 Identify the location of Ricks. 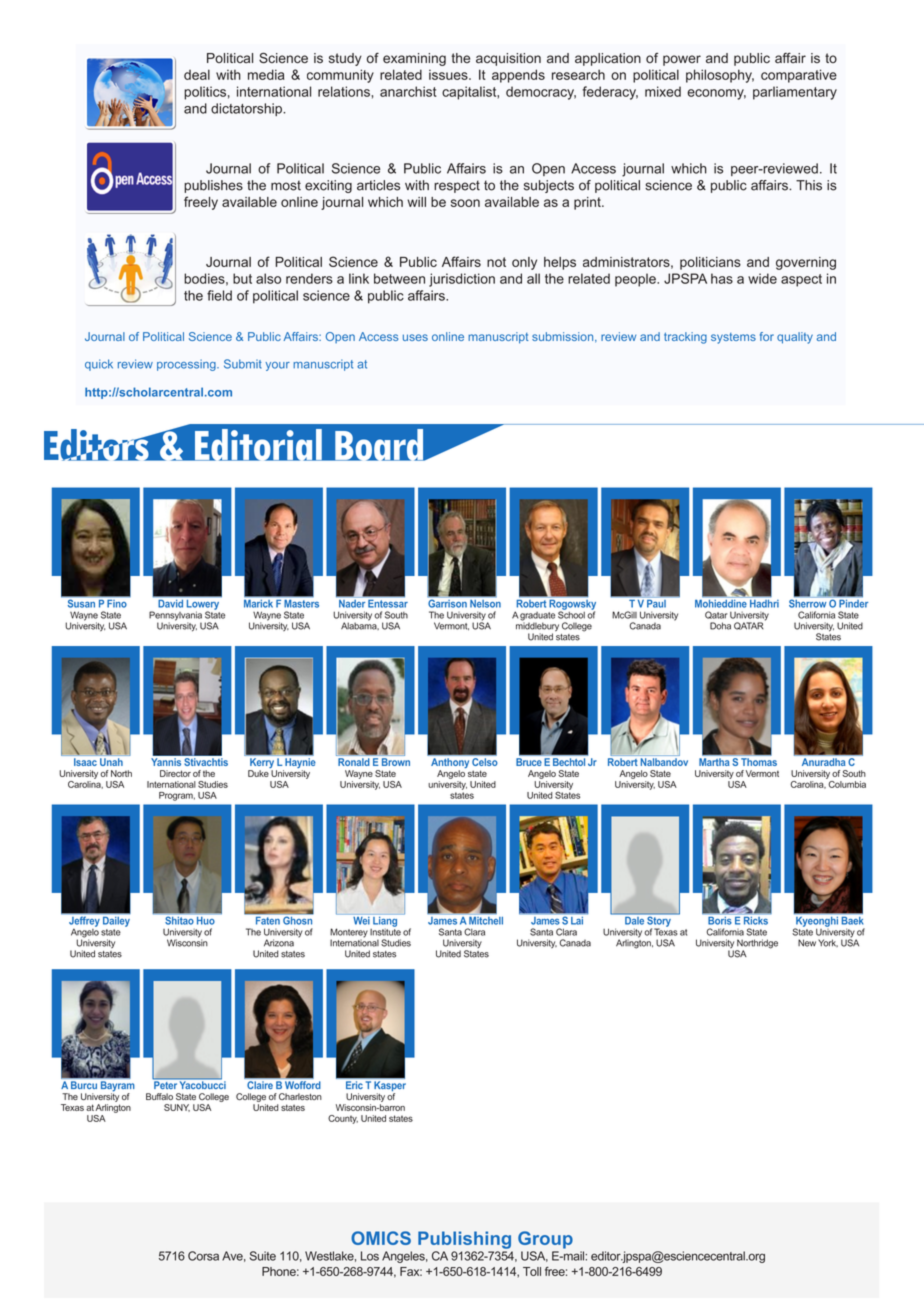
(756, 921).
